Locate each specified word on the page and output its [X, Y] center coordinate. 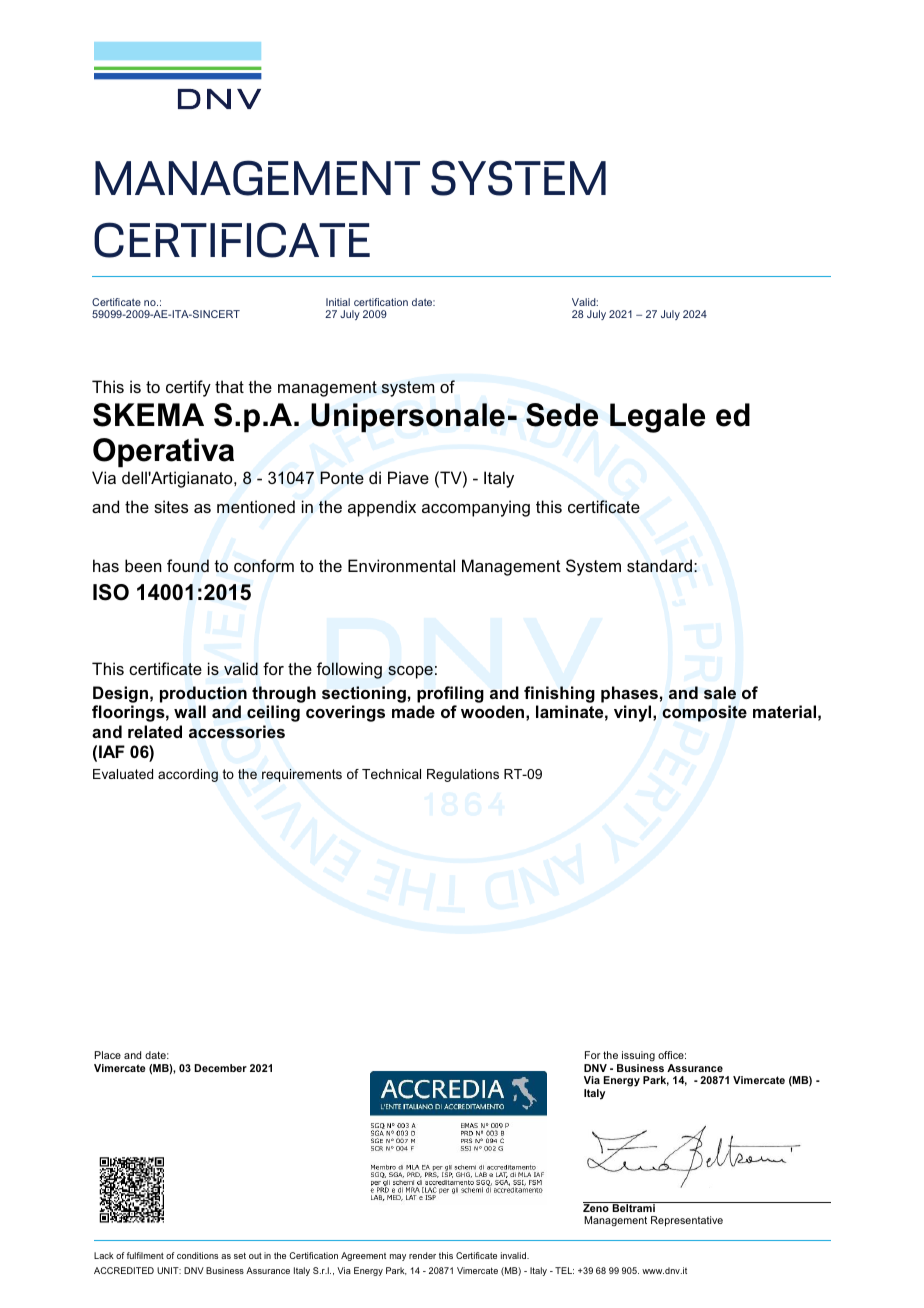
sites [171, 506]
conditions [197, 1255]
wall [190, 712]
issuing [637, 1058]
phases [629, 694]
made [413, 711]
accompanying [476, 508]
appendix [382, 508]
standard [659, 565]
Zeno [597, 1207]
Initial [338, 302]
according [188, 775]
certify [188, 388]
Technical [391, 774]
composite [704, 713]
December [220, 1068]
